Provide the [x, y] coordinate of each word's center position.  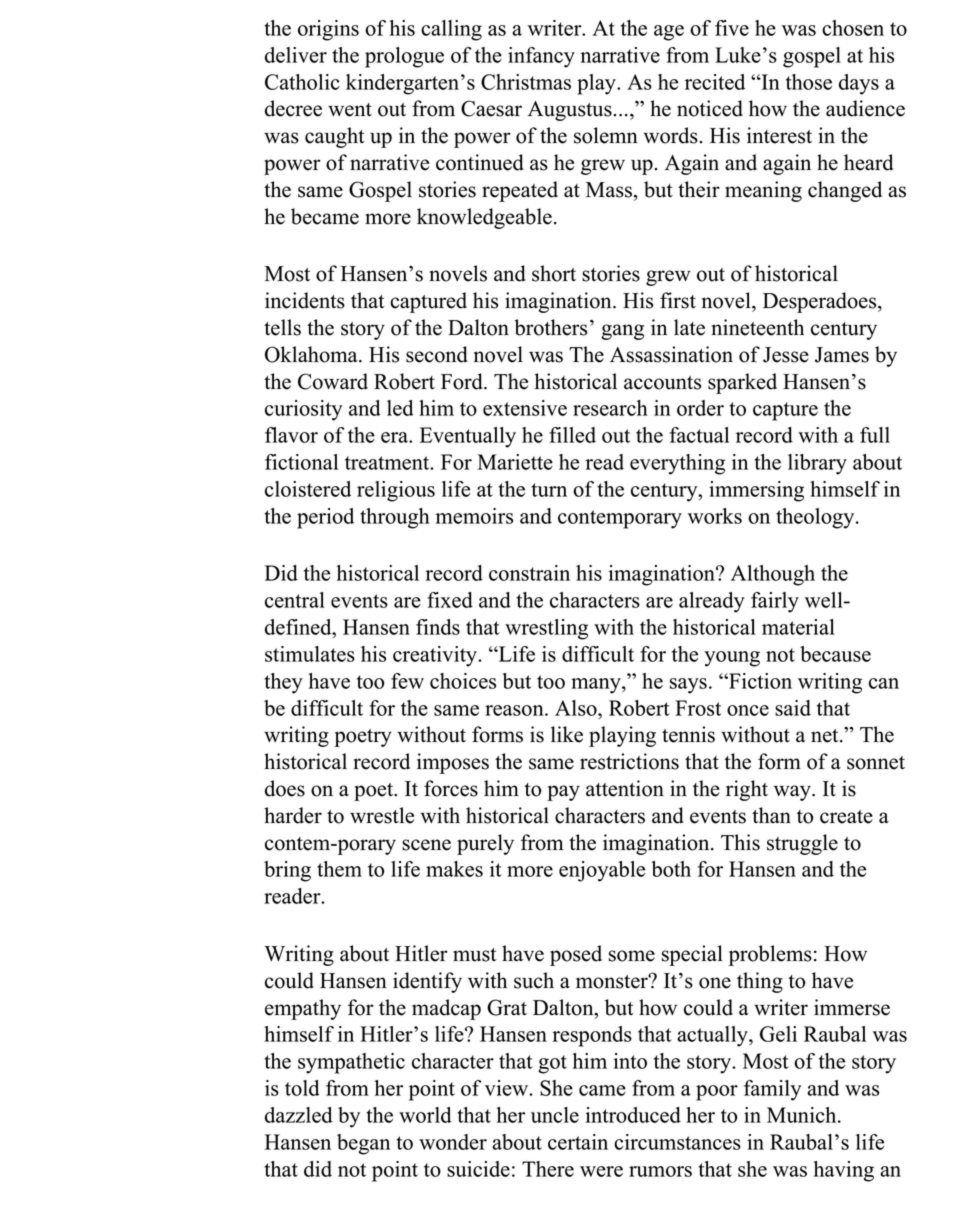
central [295, 600]
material [798, 627]
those [809, 82]
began [363, 1144]
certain [578, 1142]
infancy [541, 57]
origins [328, 30]
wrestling [546, 629]
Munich [803, 1115]
